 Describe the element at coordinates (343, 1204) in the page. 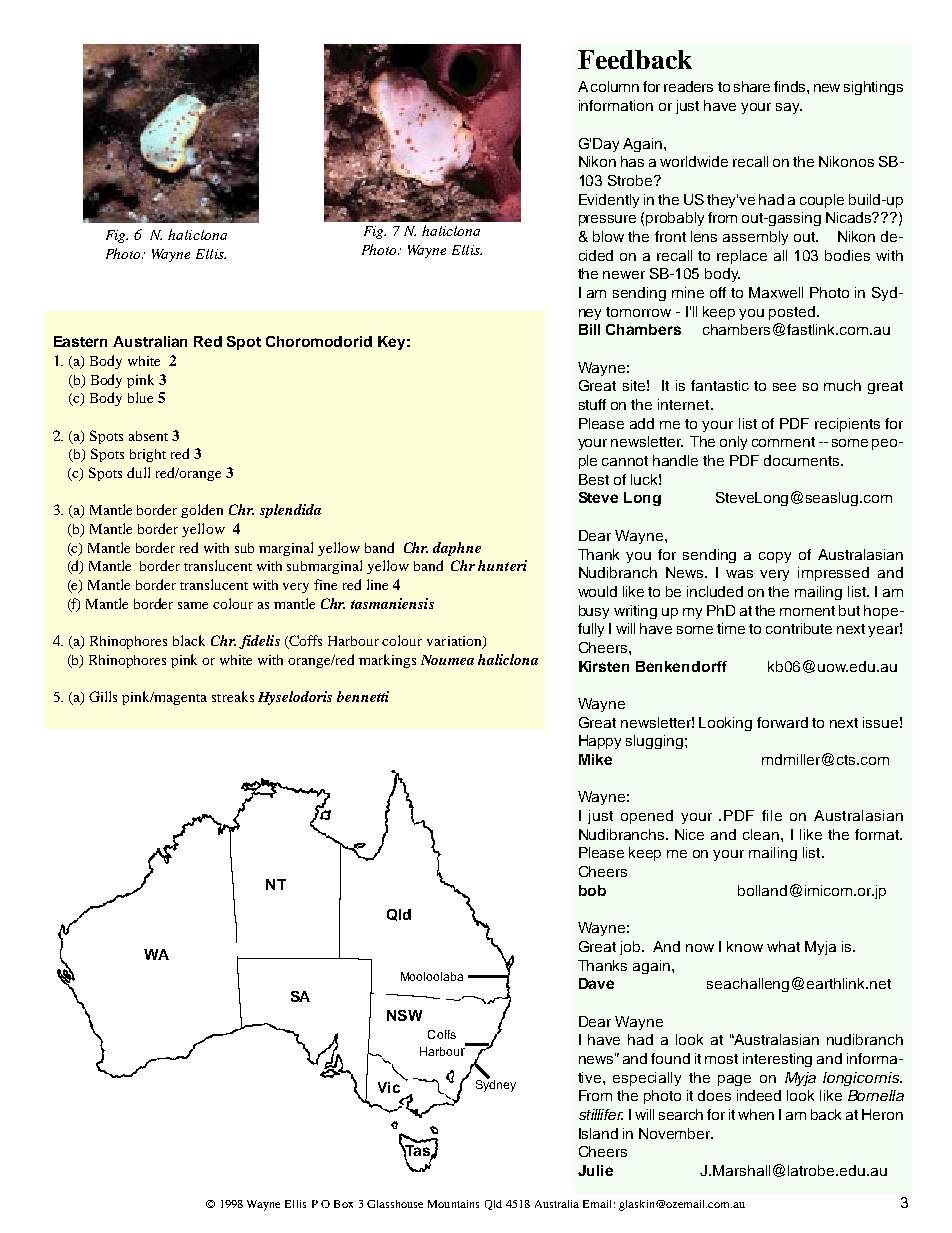

I see `Box` at that location.
